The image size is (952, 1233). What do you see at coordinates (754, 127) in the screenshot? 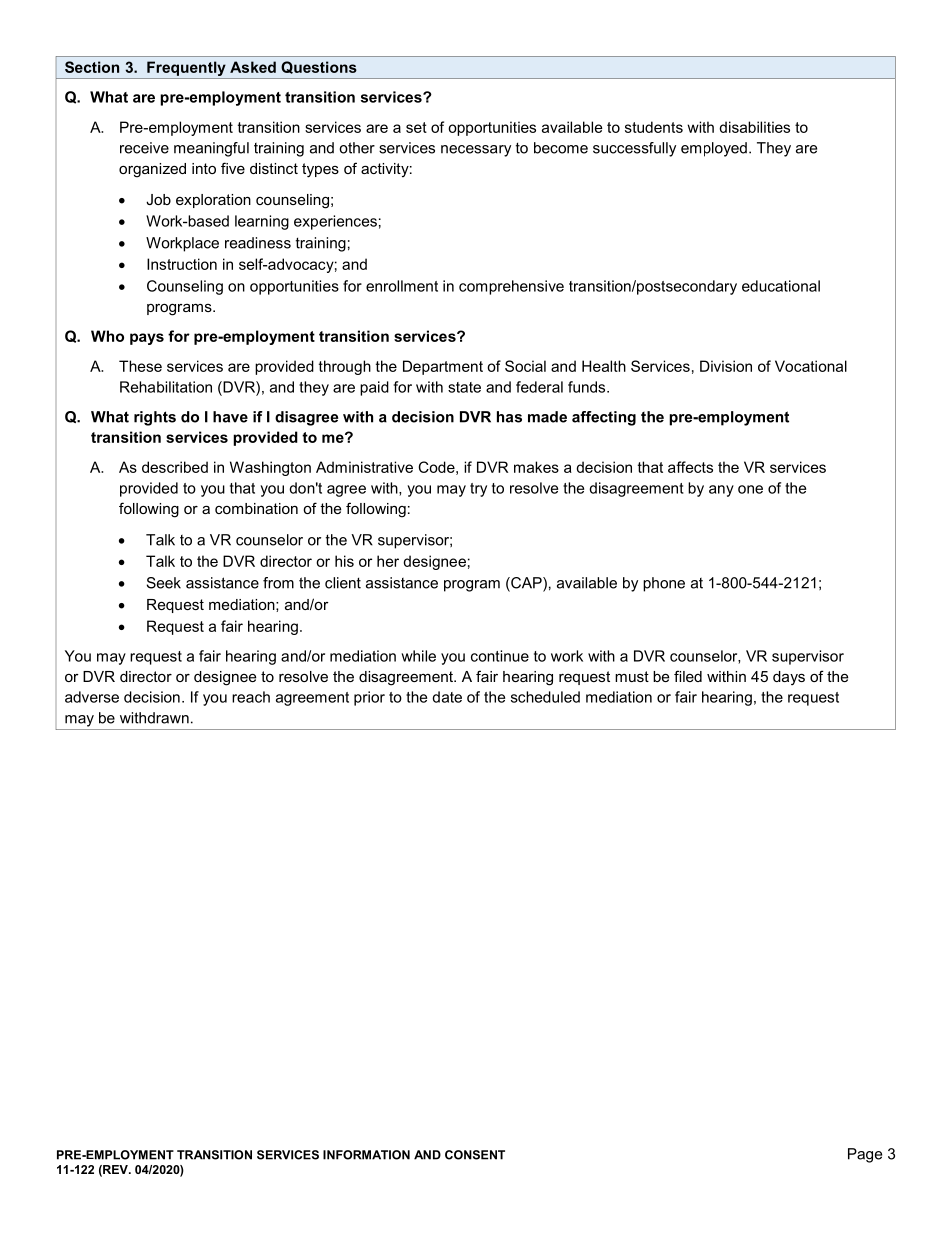
I see `disabilities` at bounding box center [754, 127].
